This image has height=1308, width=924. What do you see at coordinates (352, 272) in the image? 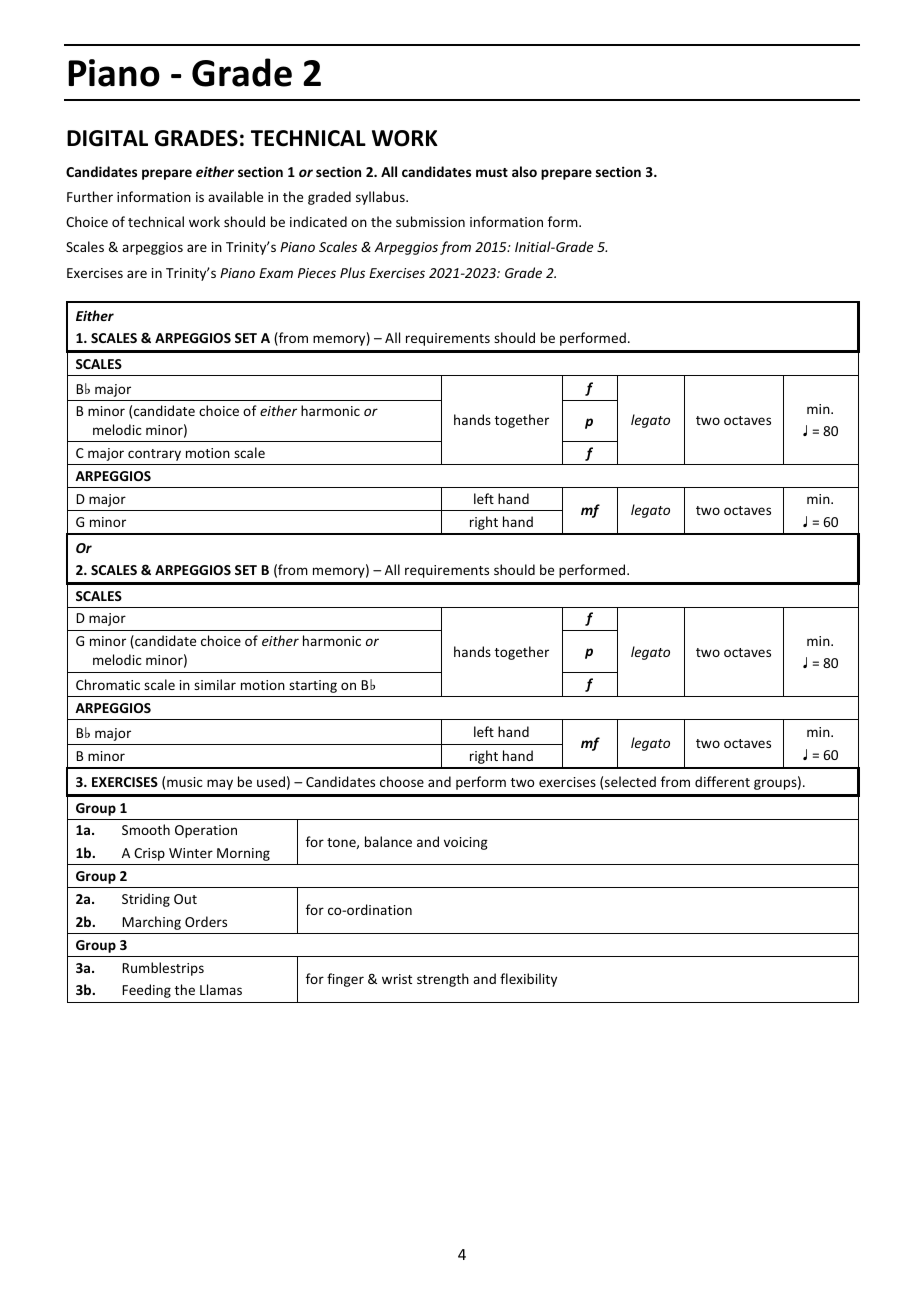
I see `Plus` at bounding box center [352, 272].
